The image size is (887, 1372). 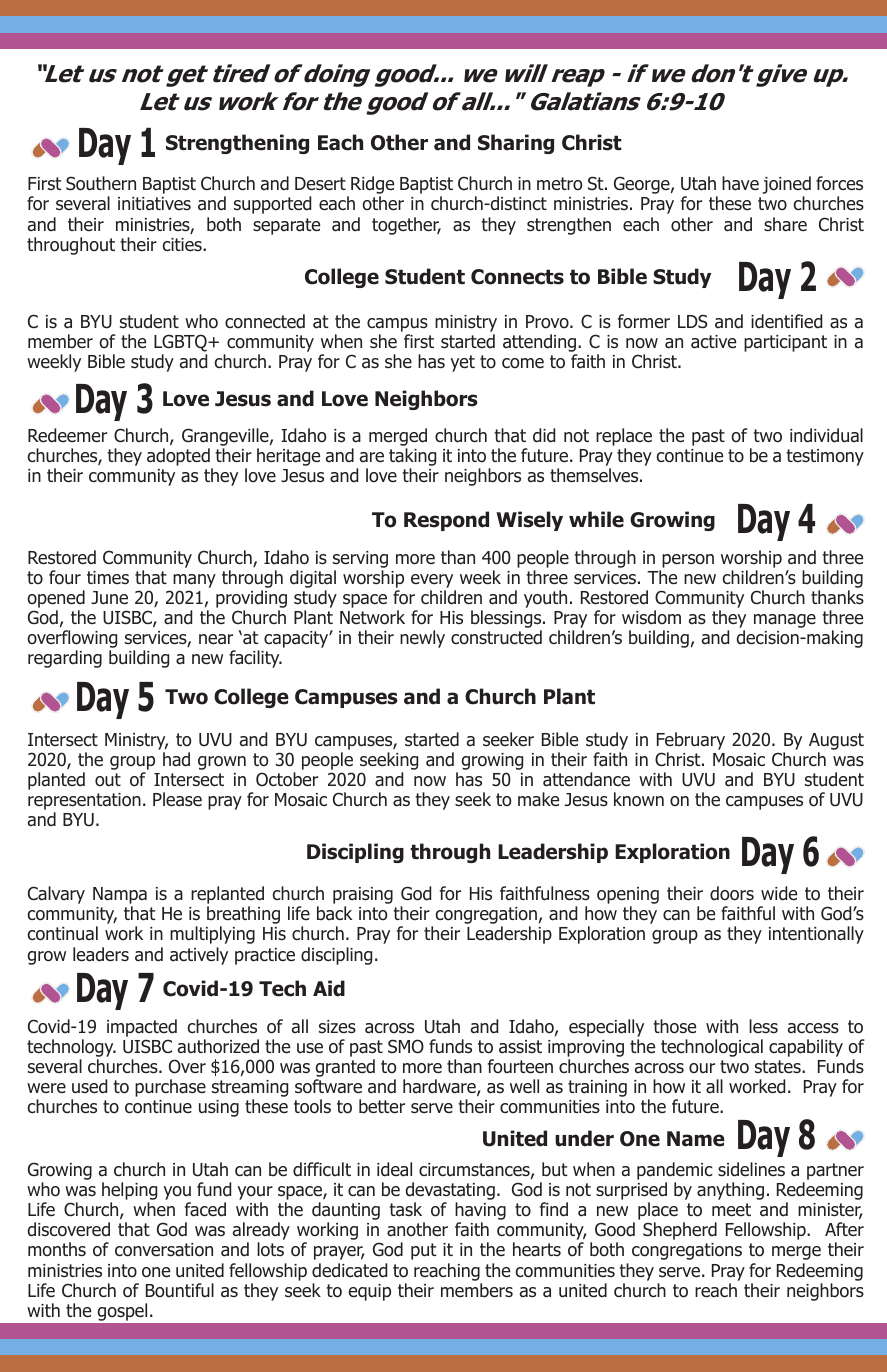 What do you see at coordinates (212, 935) in the page?
I see `multiplying` at bounding box center [212, 935].
